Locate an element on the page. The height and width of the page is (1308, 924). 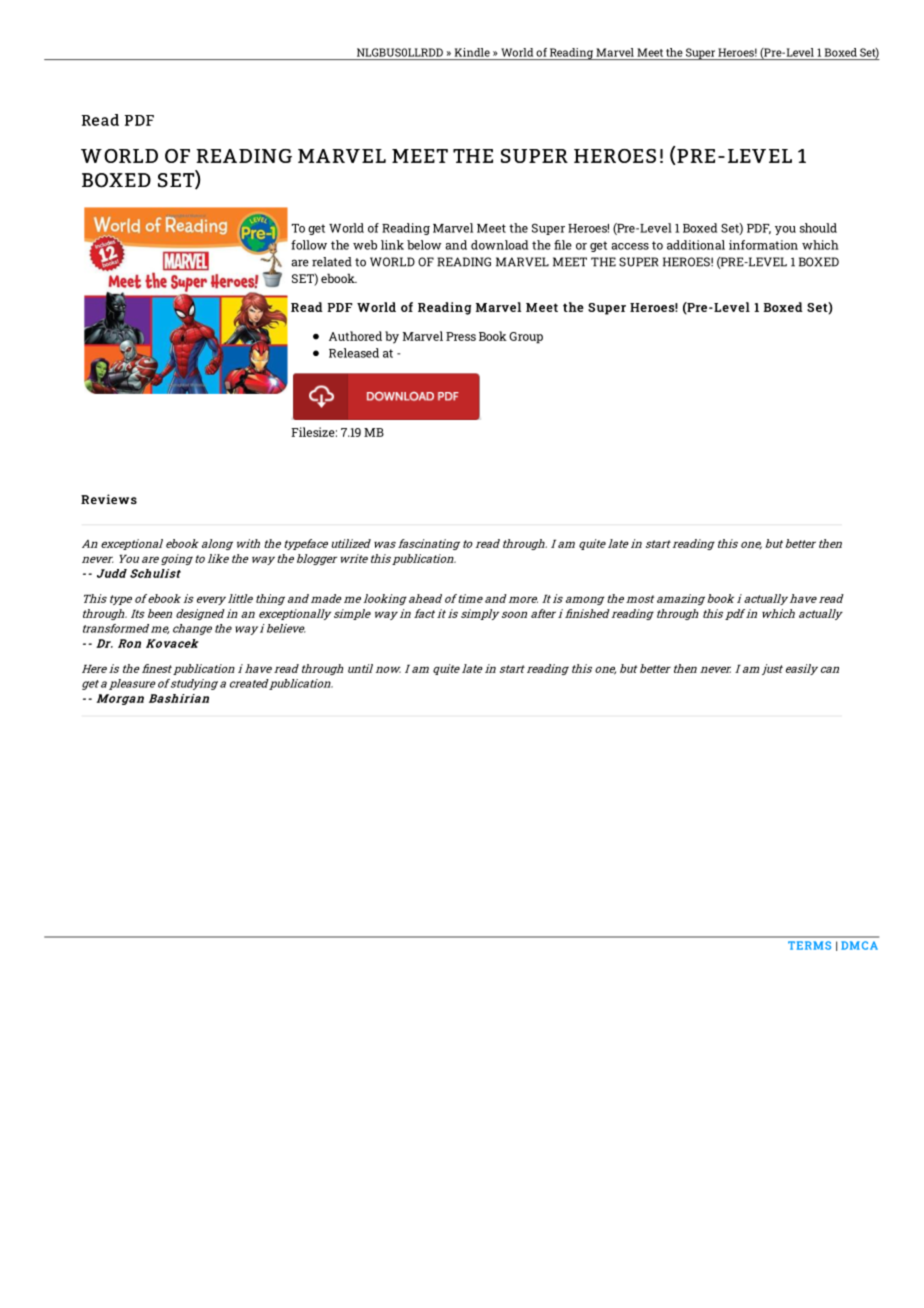
additional is located at coordinates (696, 245).
